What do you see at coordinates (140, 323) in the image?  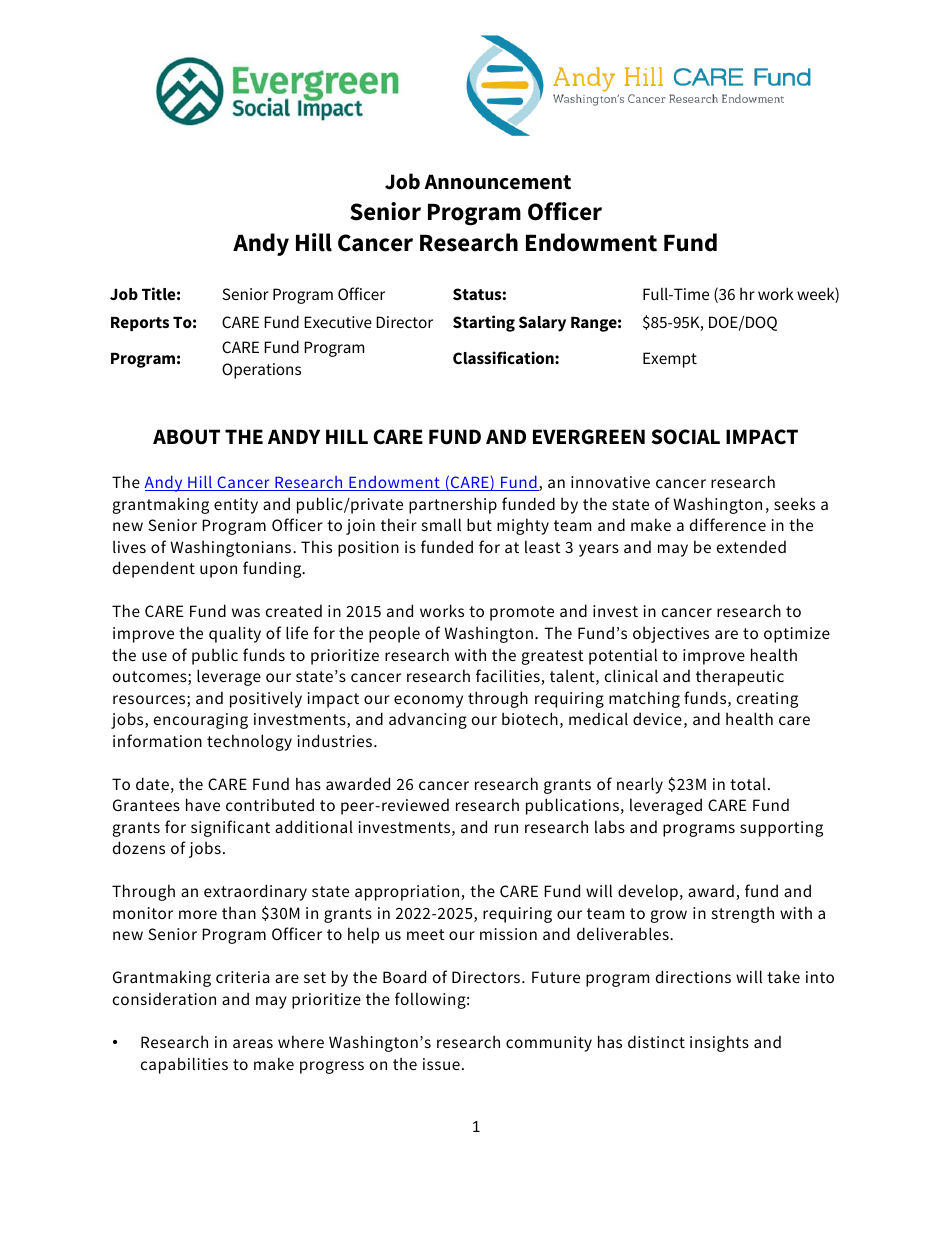 I see `Reports` at bounding box center [140, 323].
